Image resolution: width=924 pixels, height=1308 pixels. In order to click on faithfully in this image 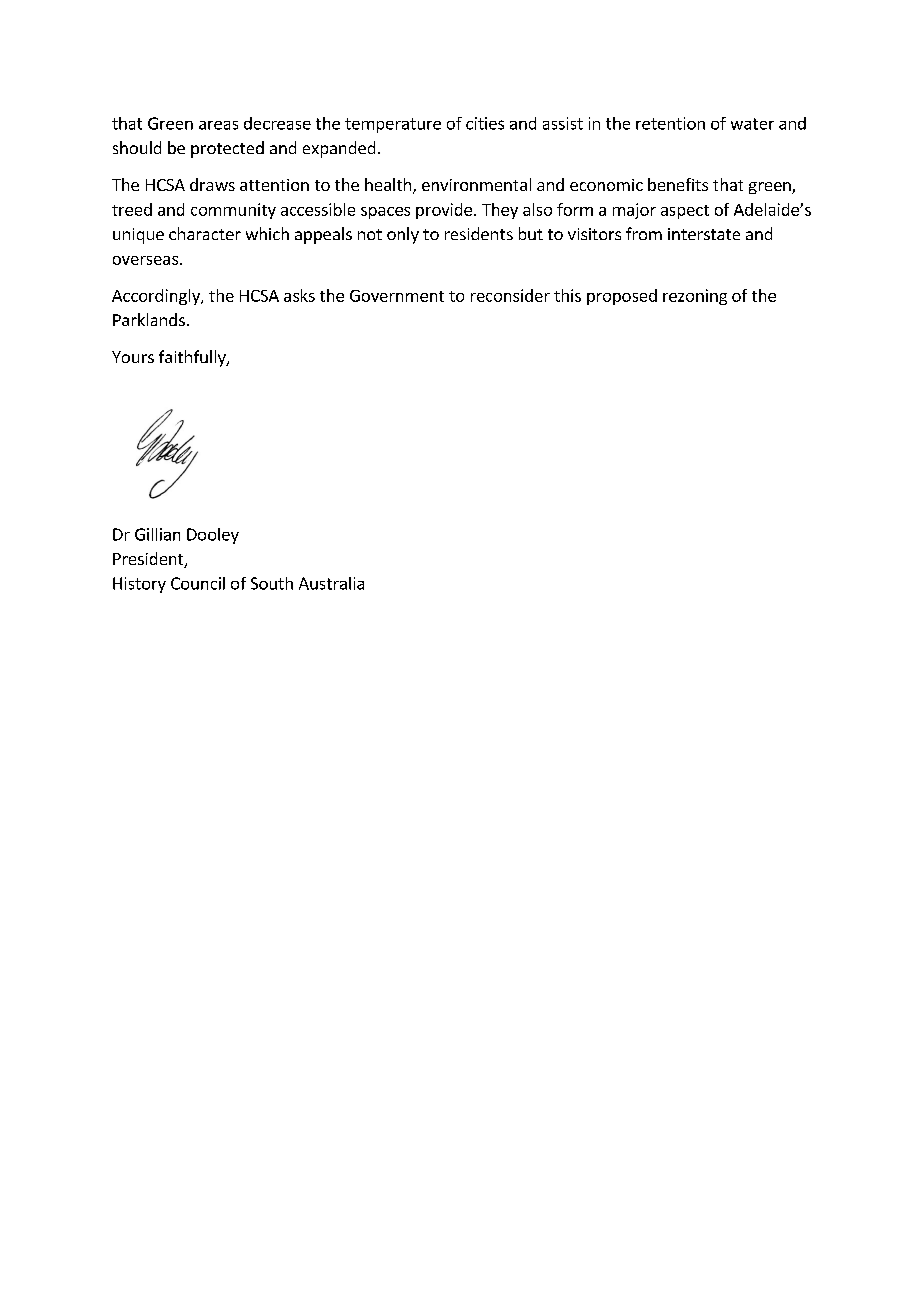, I will do `click(193, 358)`.
